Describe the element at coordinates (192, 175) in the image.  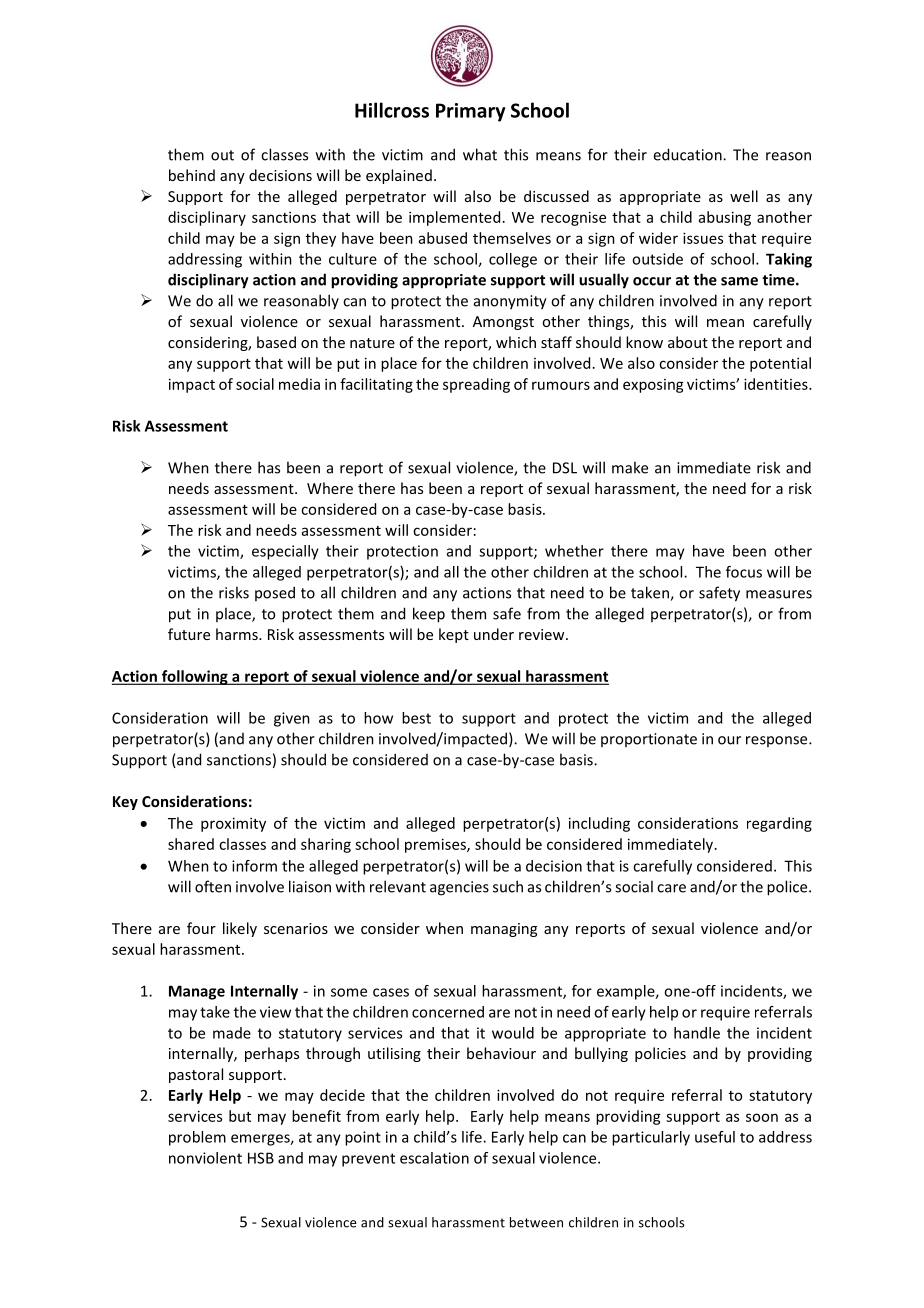
I see `behind` at that location.
